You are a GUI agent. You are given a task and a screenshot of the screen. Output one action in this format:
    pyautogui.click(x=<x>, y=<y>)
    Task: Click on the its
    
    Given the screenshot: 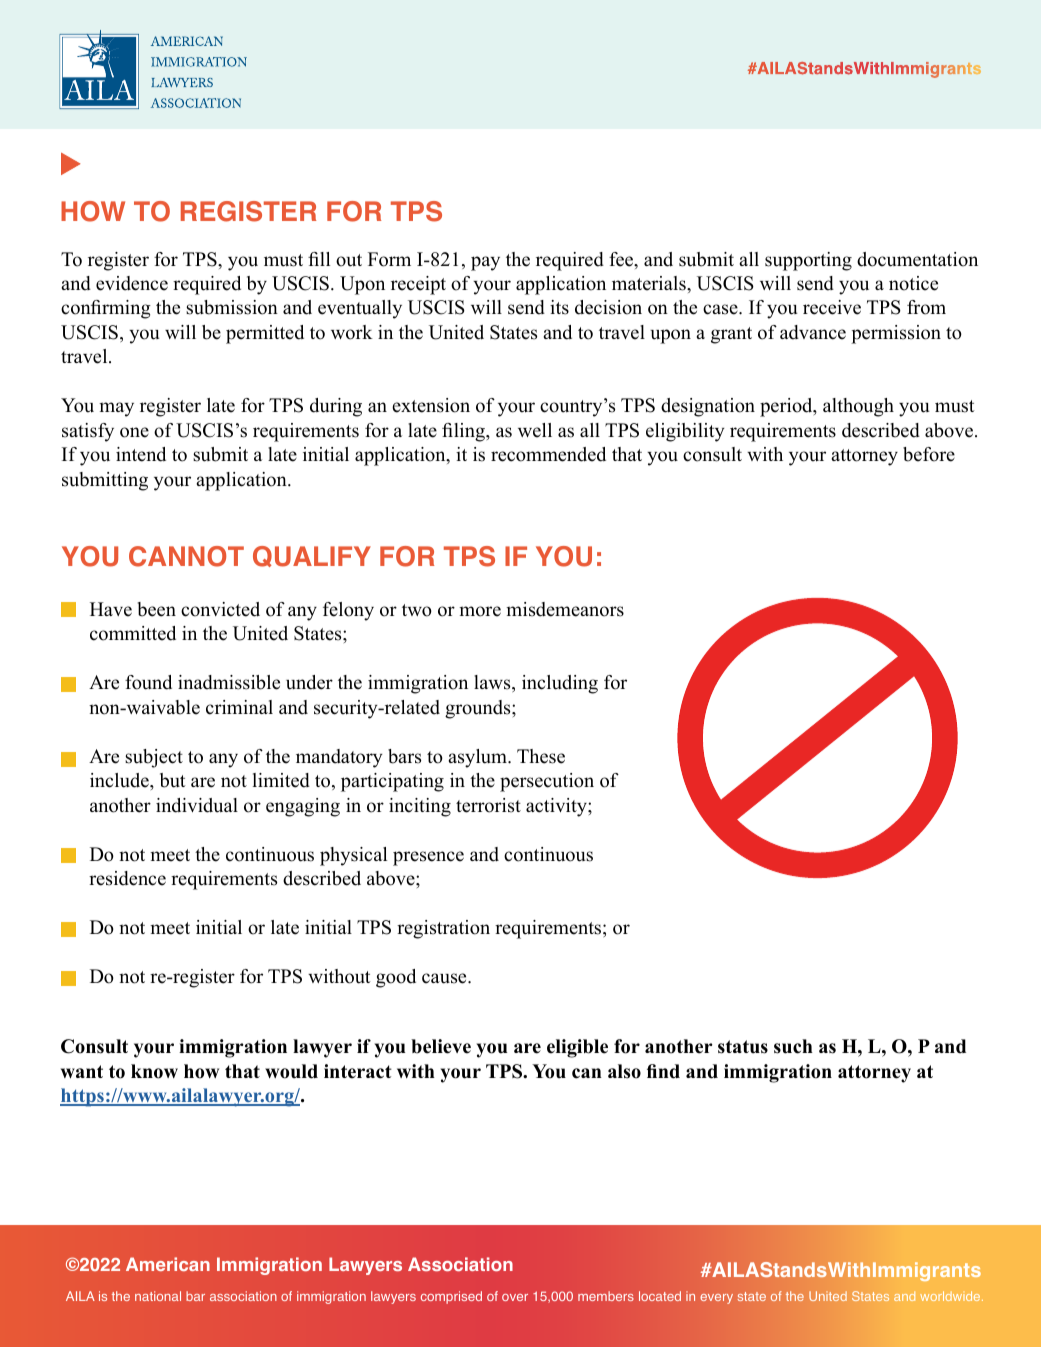 What is the action you would take?
    pyautogui.click(x=559, y=307)
